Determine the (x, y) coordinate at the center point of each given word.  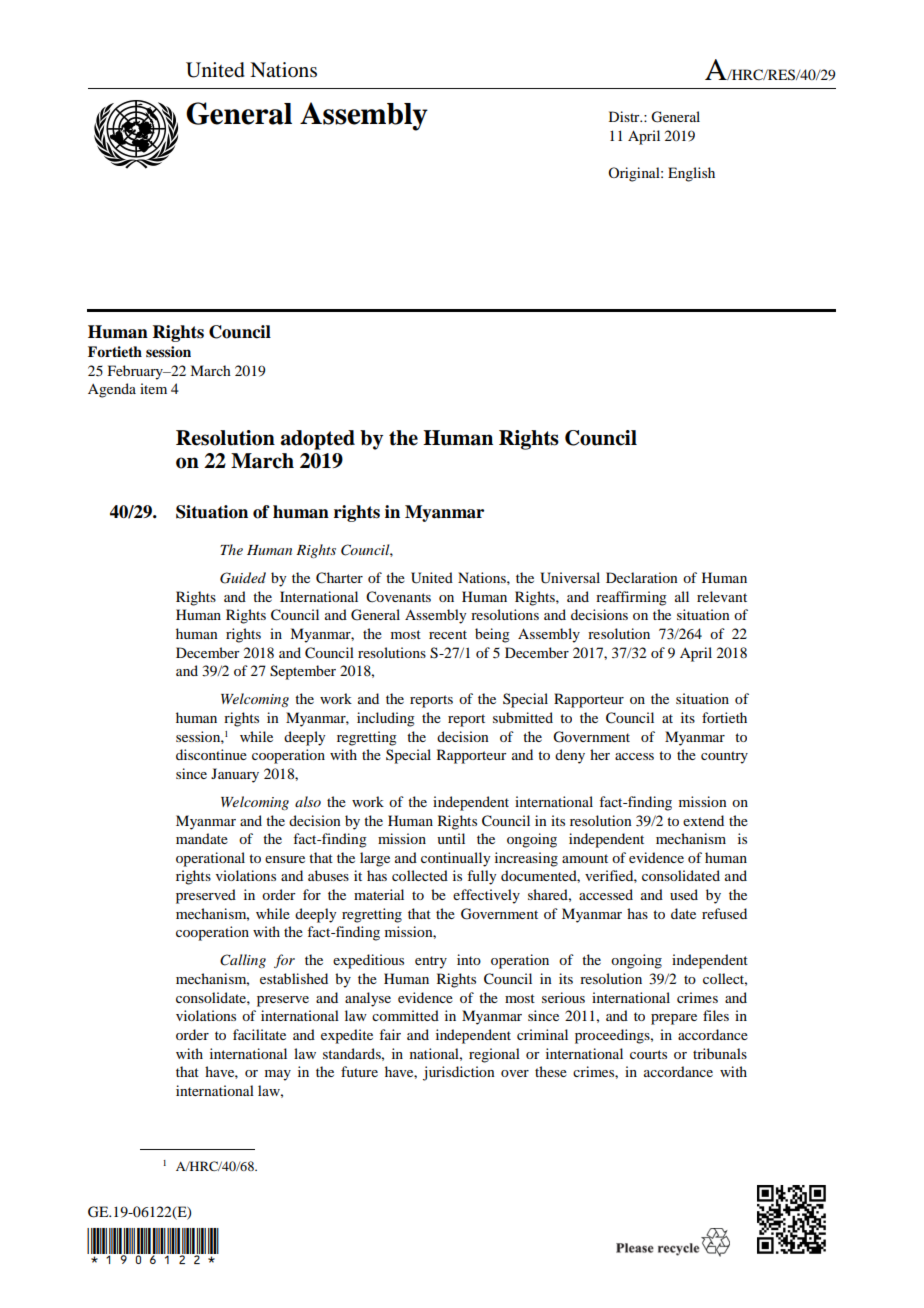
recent (448, 634)
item (153, 388)
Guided (243, 578)
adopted (318, 440)
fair (390, 1034)
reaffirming (631, 598)
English (691, 174)
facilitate (259, 1034)
